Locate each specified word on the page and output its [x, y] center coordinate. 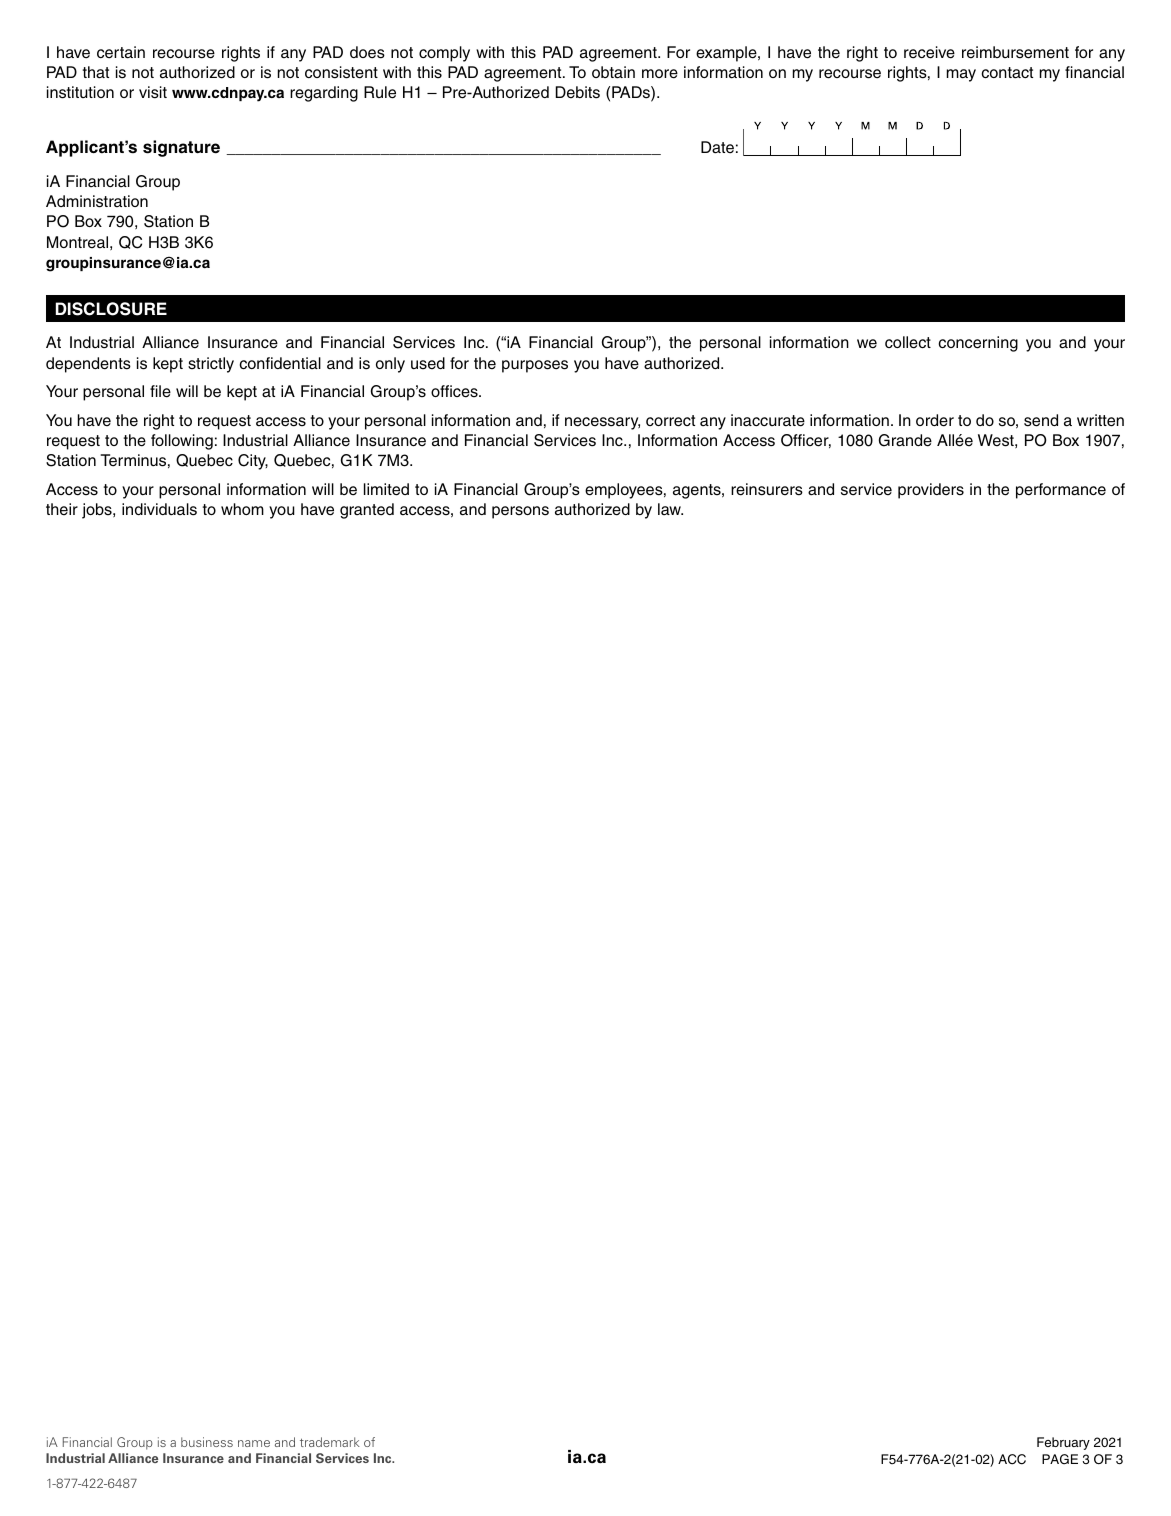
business [207, 1442]
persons [520, 512]
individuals [159, 509]
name [254, 1443]
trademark [330, 1442]
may [961, 75]
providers [931, 491]
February [1063, 1443]
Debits [578, 92]
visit [153, 92]
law [670, 509]
